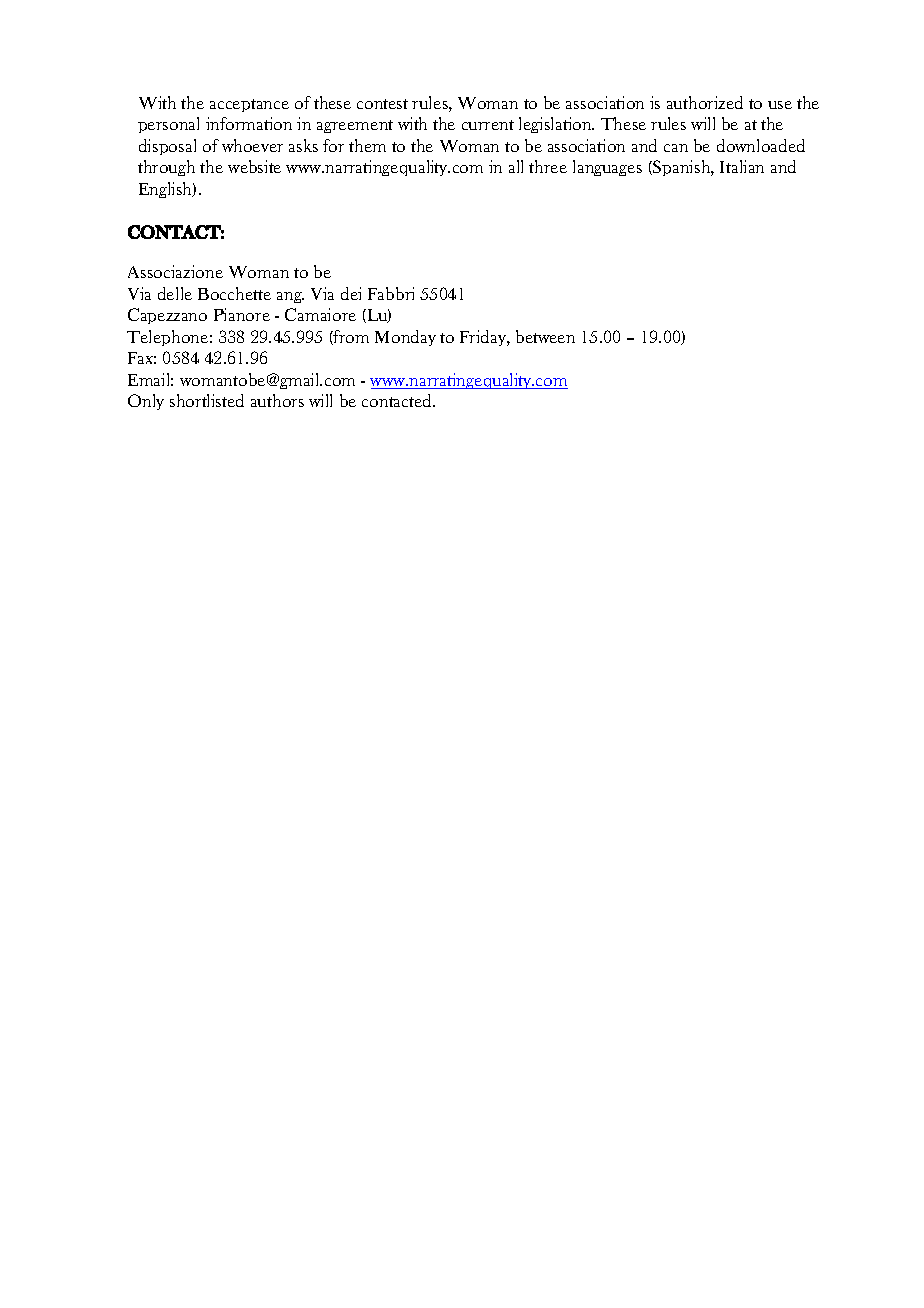 This image has width=924, height=1308. I want to click on current, so click(488, 125).
